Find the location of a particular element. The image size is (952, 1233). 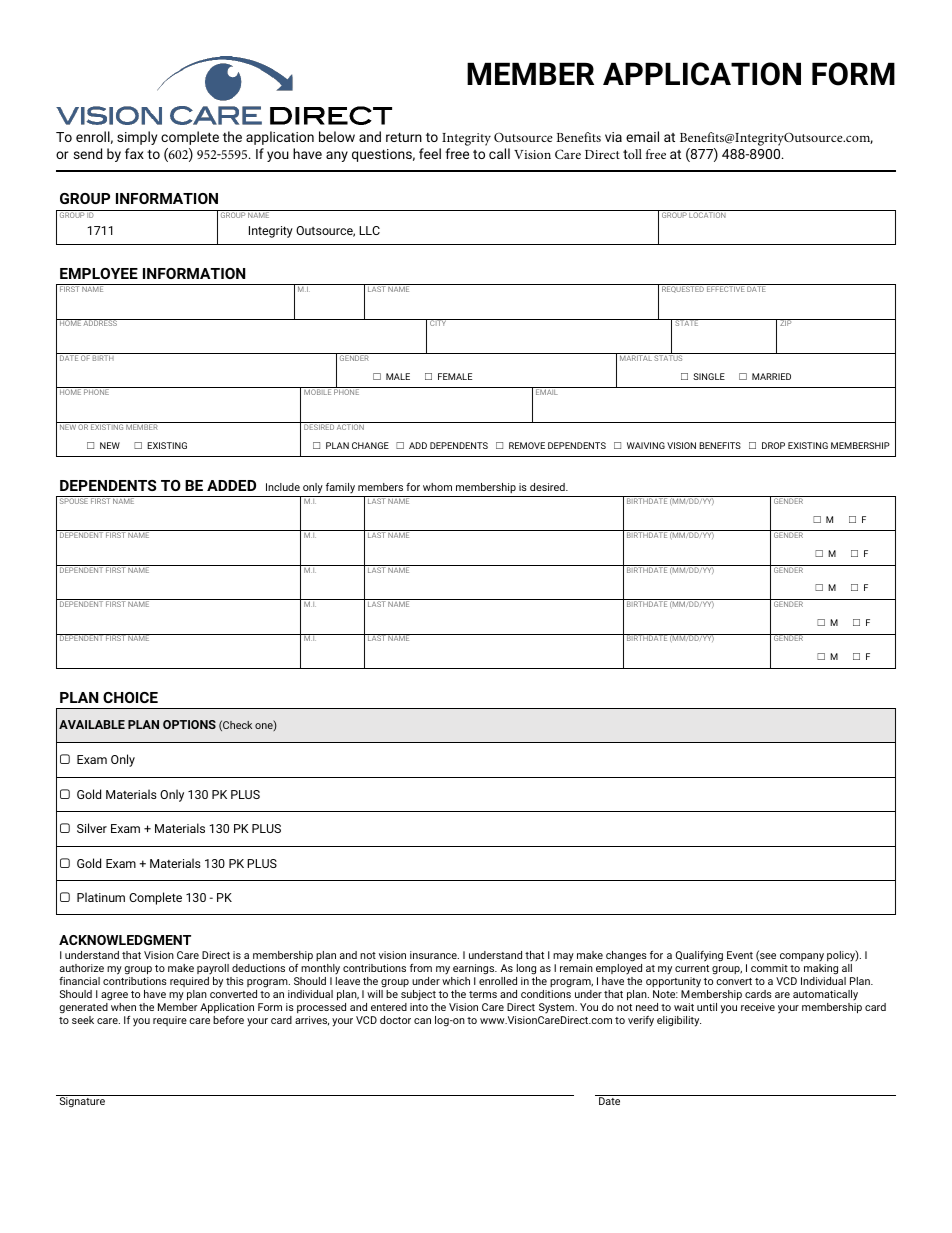

feel is located at coordinates (430, 153).
